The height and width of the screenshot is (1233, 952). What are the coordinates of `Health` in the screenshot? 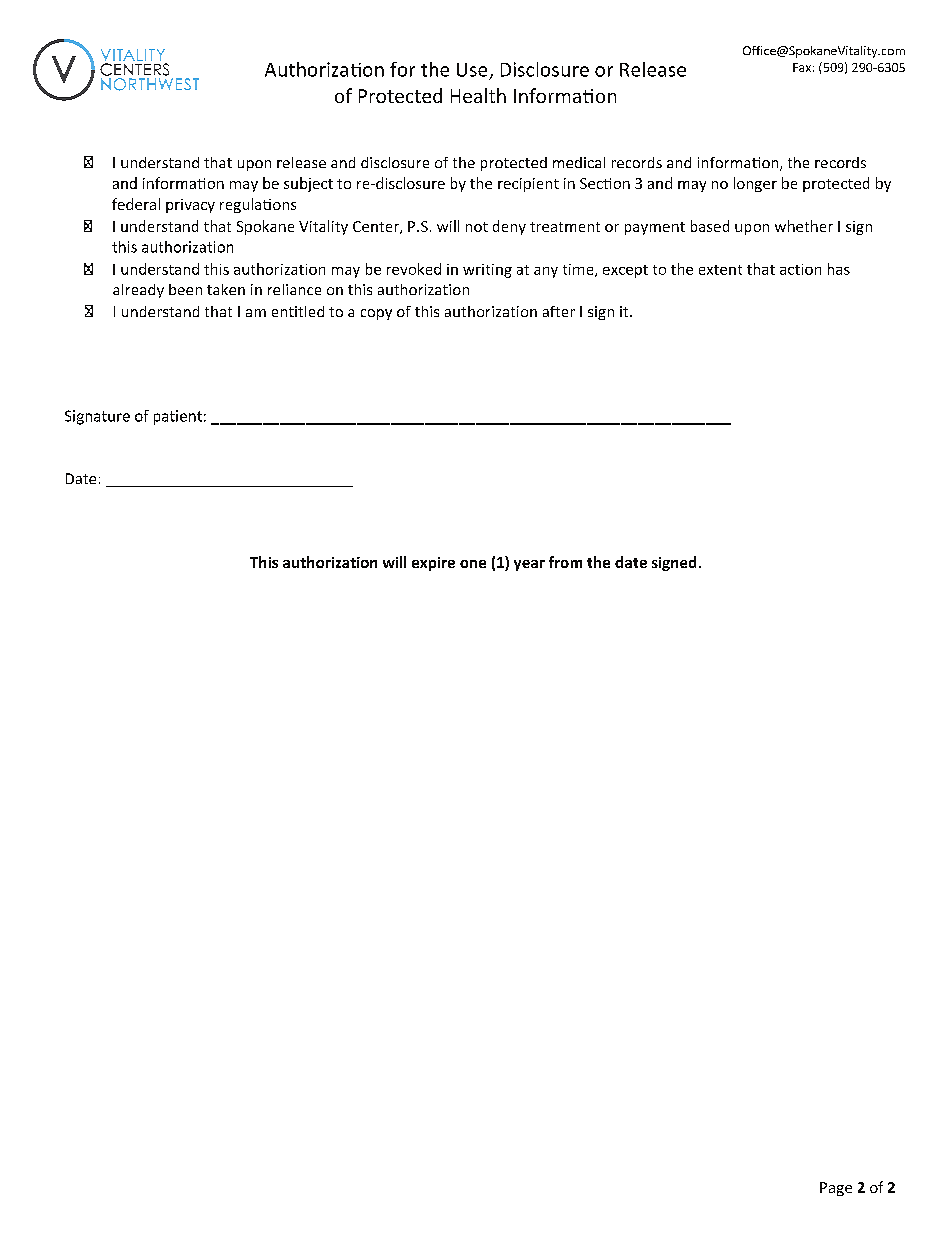 It's located at (478, 95).
